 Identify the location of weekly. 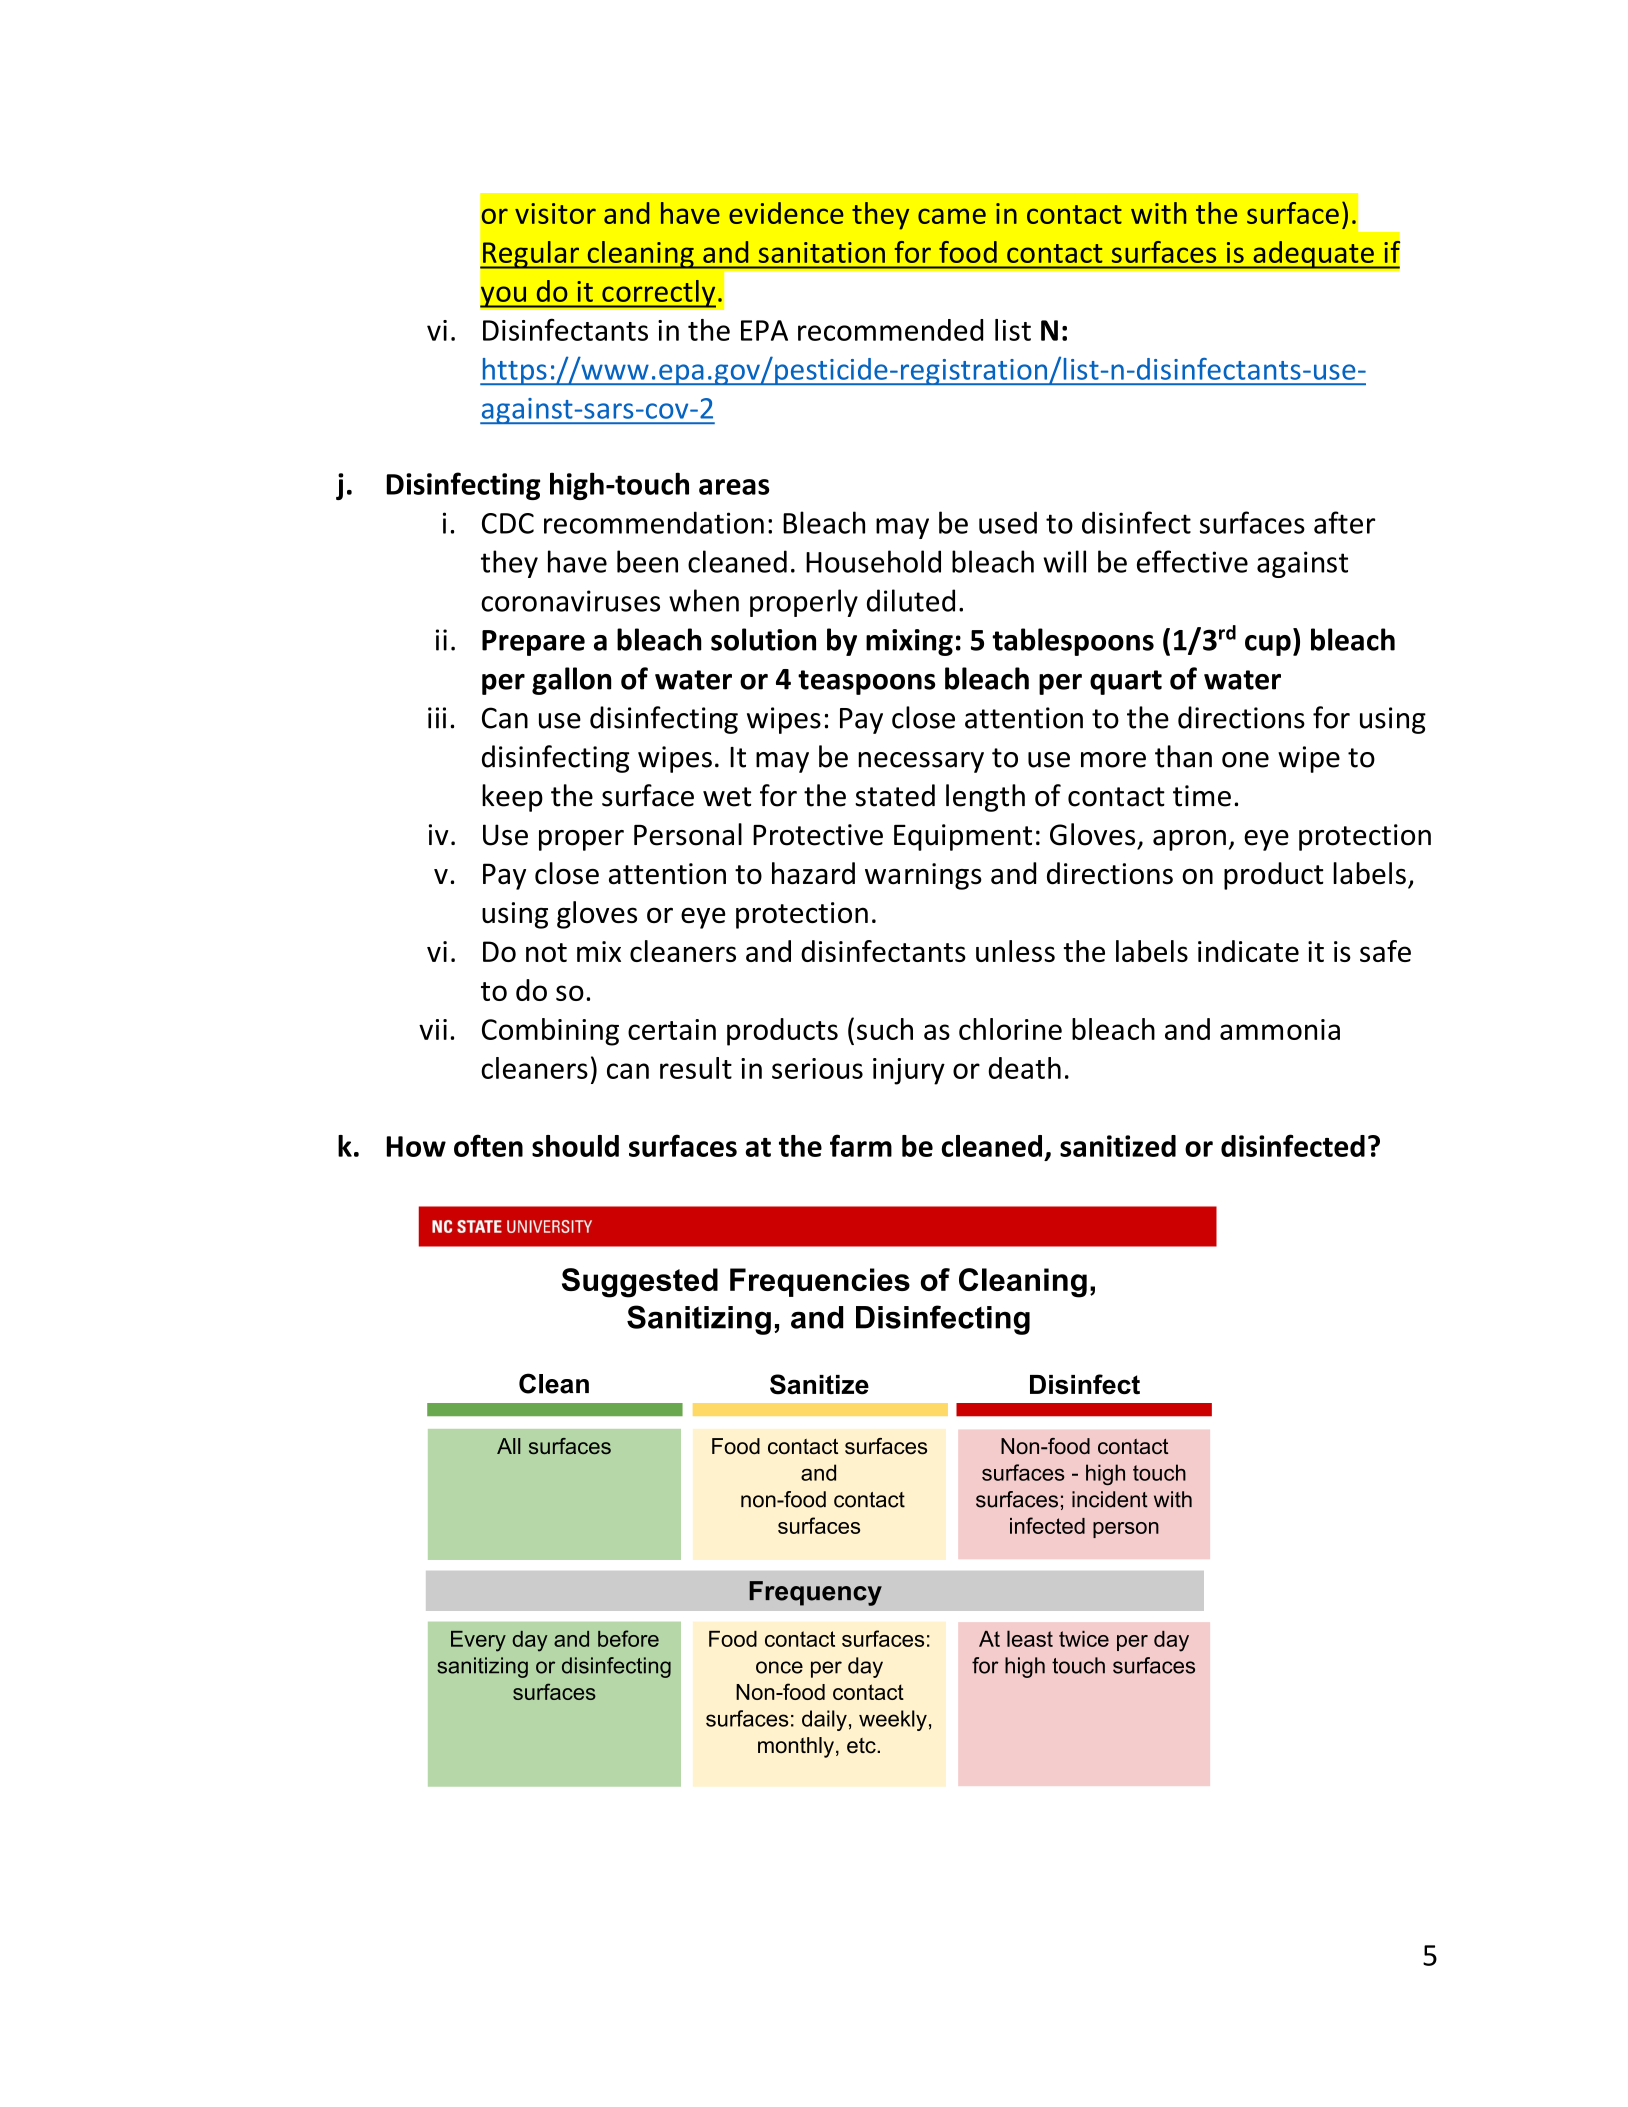
(893, 1720).
